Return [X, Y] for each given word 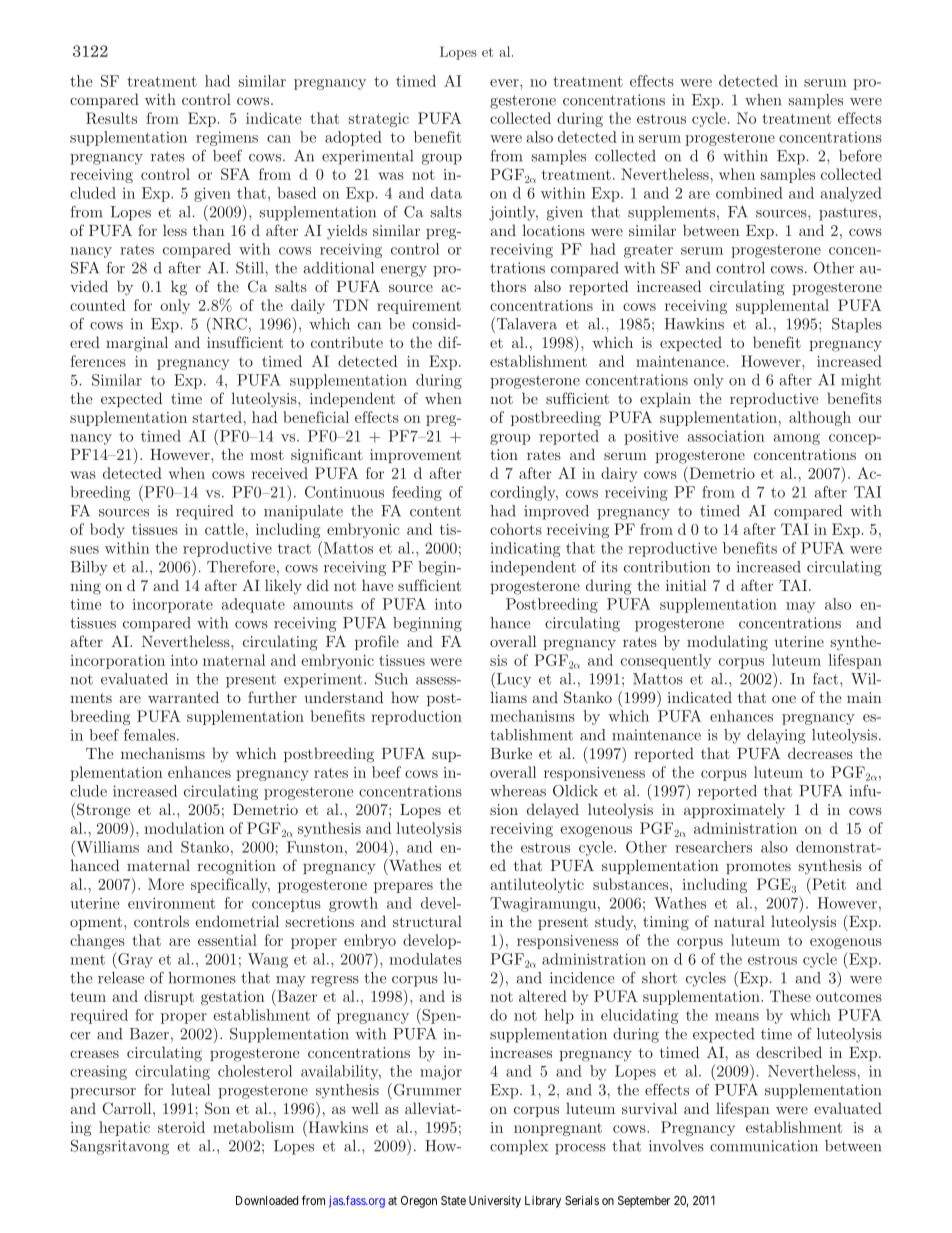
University [495, 1201]
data [446, 193]
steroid [181, 1127]
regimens [227, 138]
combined [749, 193]
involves [676, 1146]
